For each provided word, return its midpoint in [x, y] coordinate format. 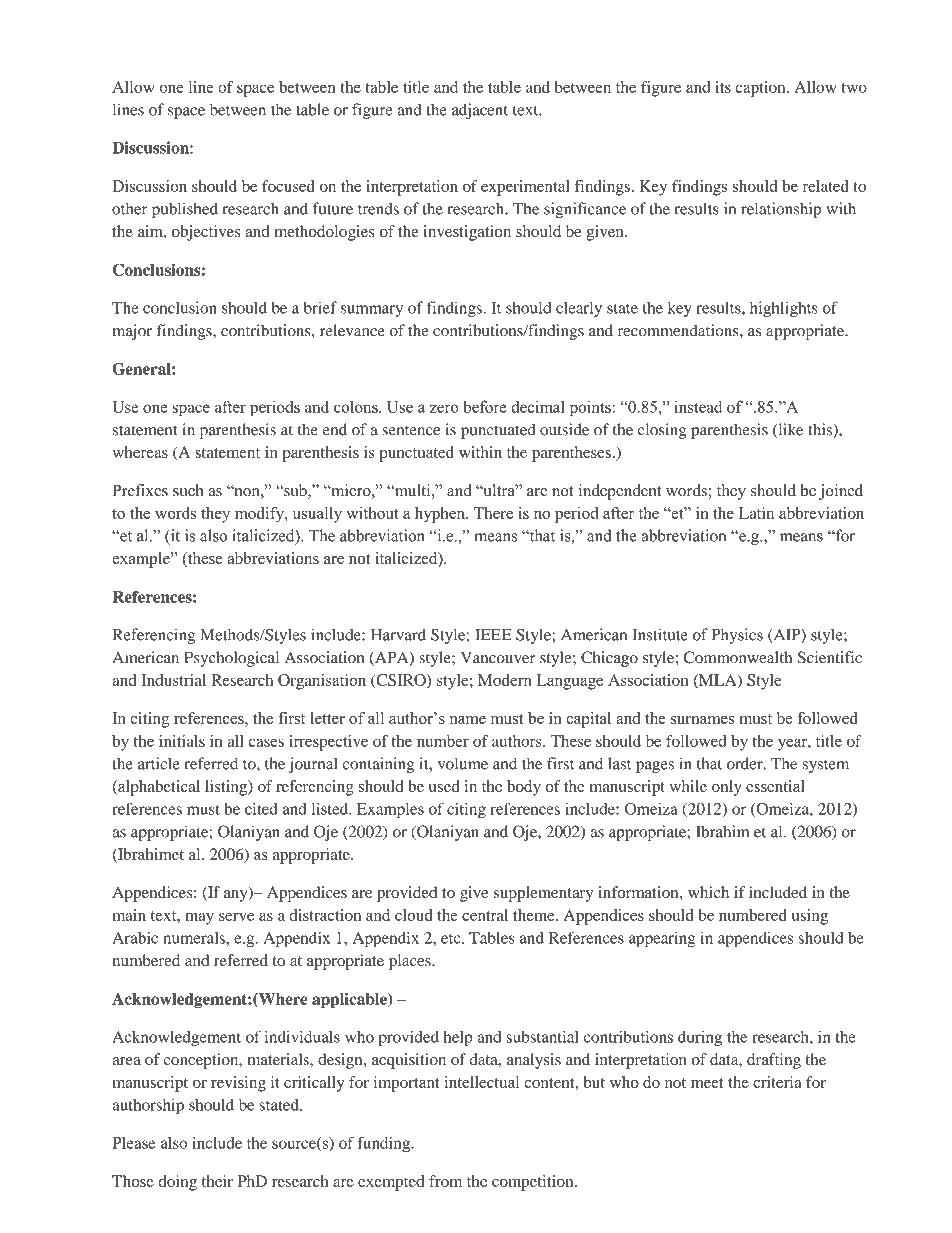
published [185, 210]
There [493, 513]
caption [761, 89]
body [524, 788]
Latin [756, 513]
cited [261, 808]
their [217, 1181]
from [445, 1181]
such [188, 490]
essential [775, 786]
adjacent [480, 111]
